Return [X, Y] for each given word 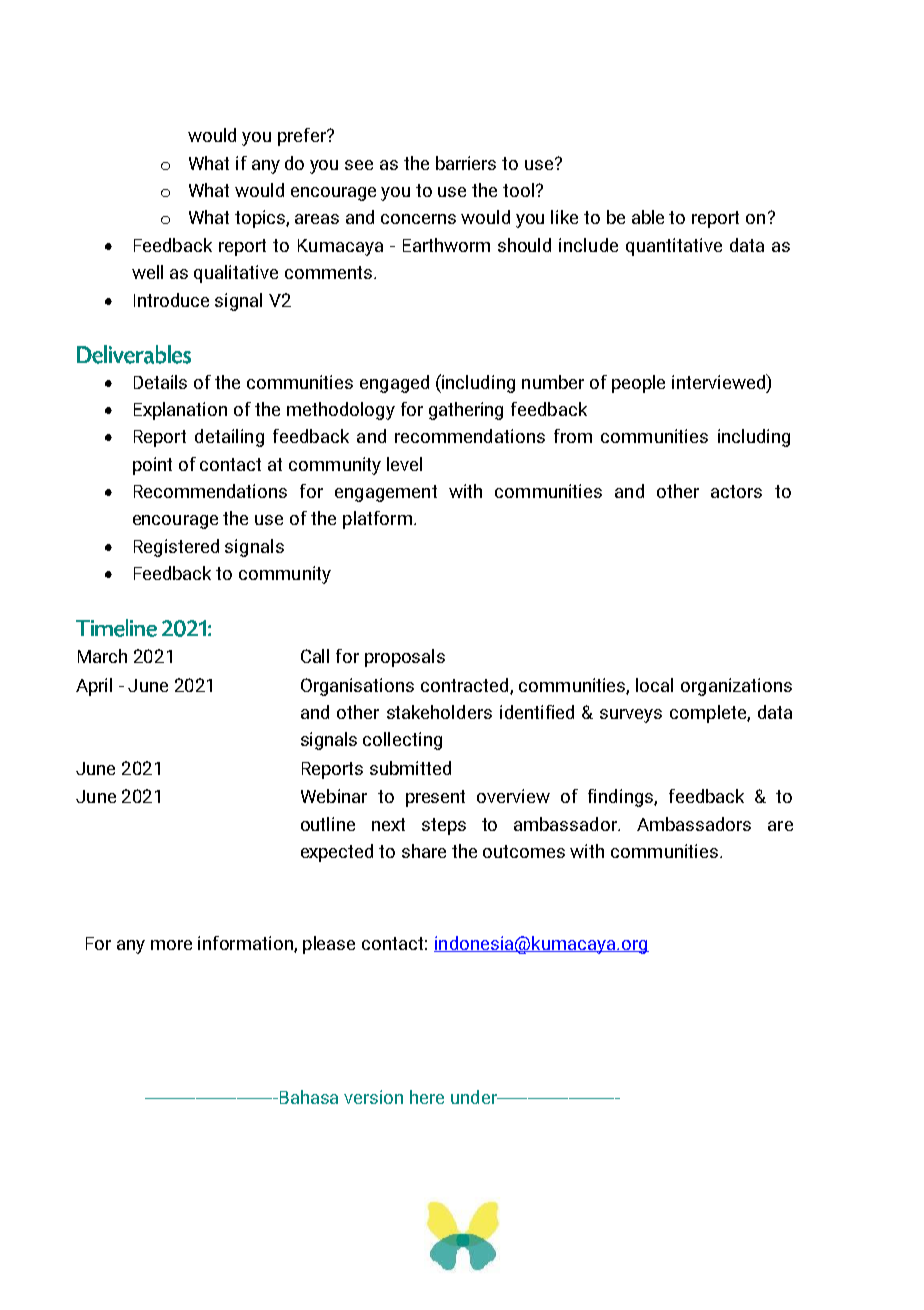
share [424, 851]
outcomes [524, 851]
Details [160, 382]
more [171, 945]
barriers [466, 163]
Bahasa [307, 1097]
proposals [405, 658]
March [102, 656]
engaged [394, 384]
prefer [303, 137]
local [654, 685]
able [648, 217]
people [638, 384]
